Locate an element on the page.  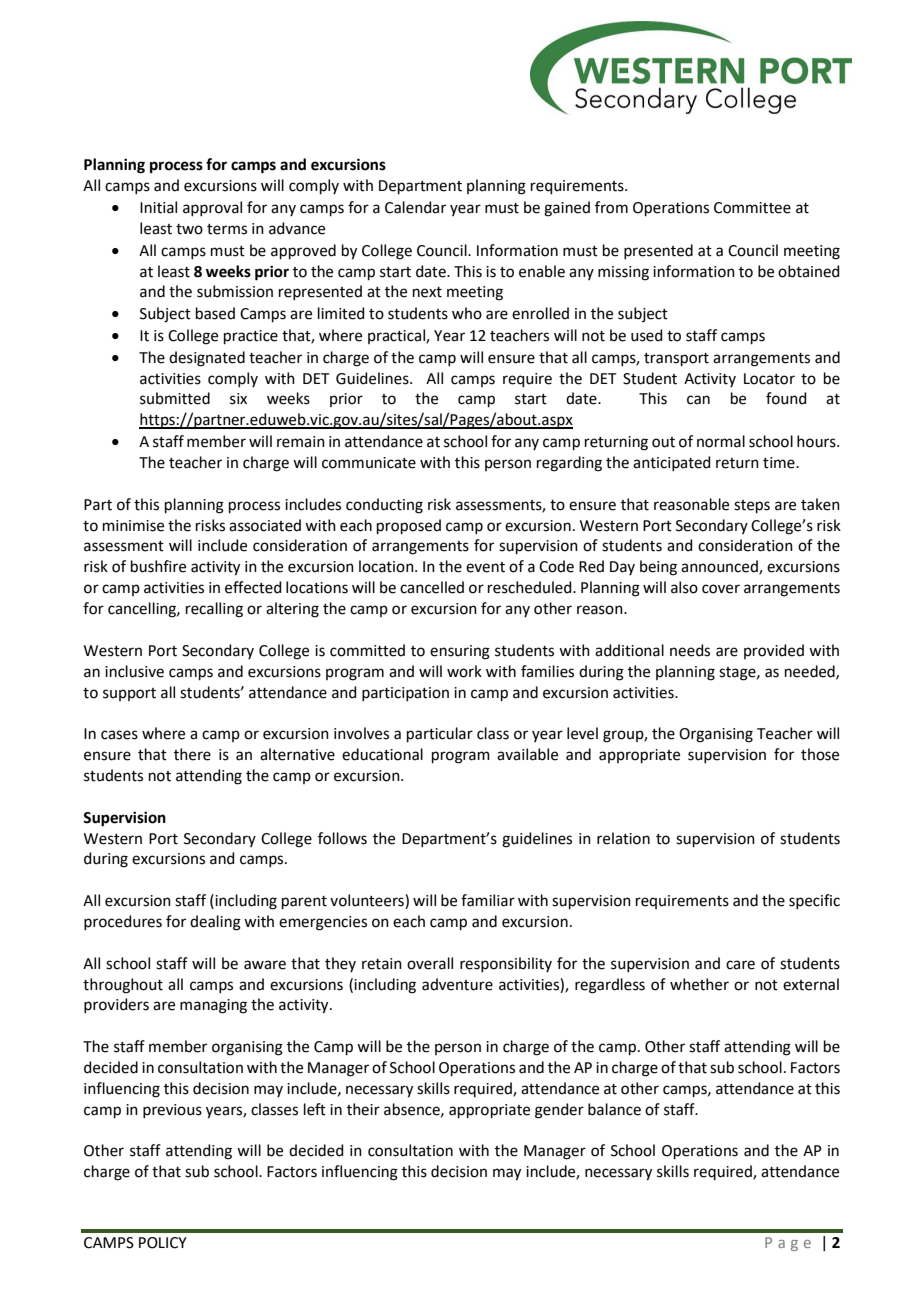
available is located at coordinates (527, 754).
